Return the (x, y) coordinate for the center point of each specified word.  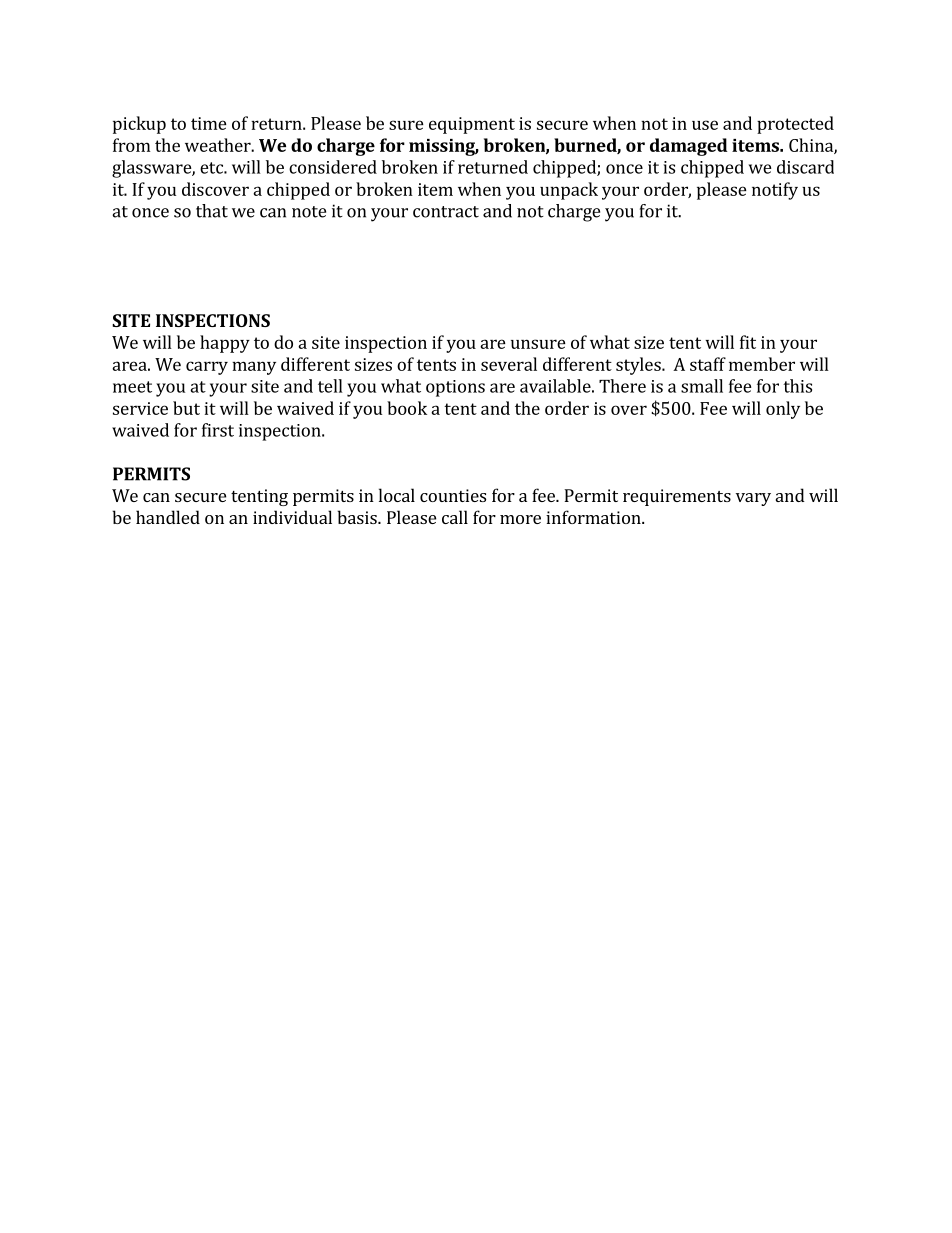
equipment (472, 125)
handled (168, 517)
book (407, 408)
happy (225, 344)
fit (748, 342)
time (209, 123)
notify (775, 191)
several (509, 364)
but (186, 408)
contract (446, 212)
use (705, 125)
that (212, 211)
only (783, 410)
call (455, 517)
